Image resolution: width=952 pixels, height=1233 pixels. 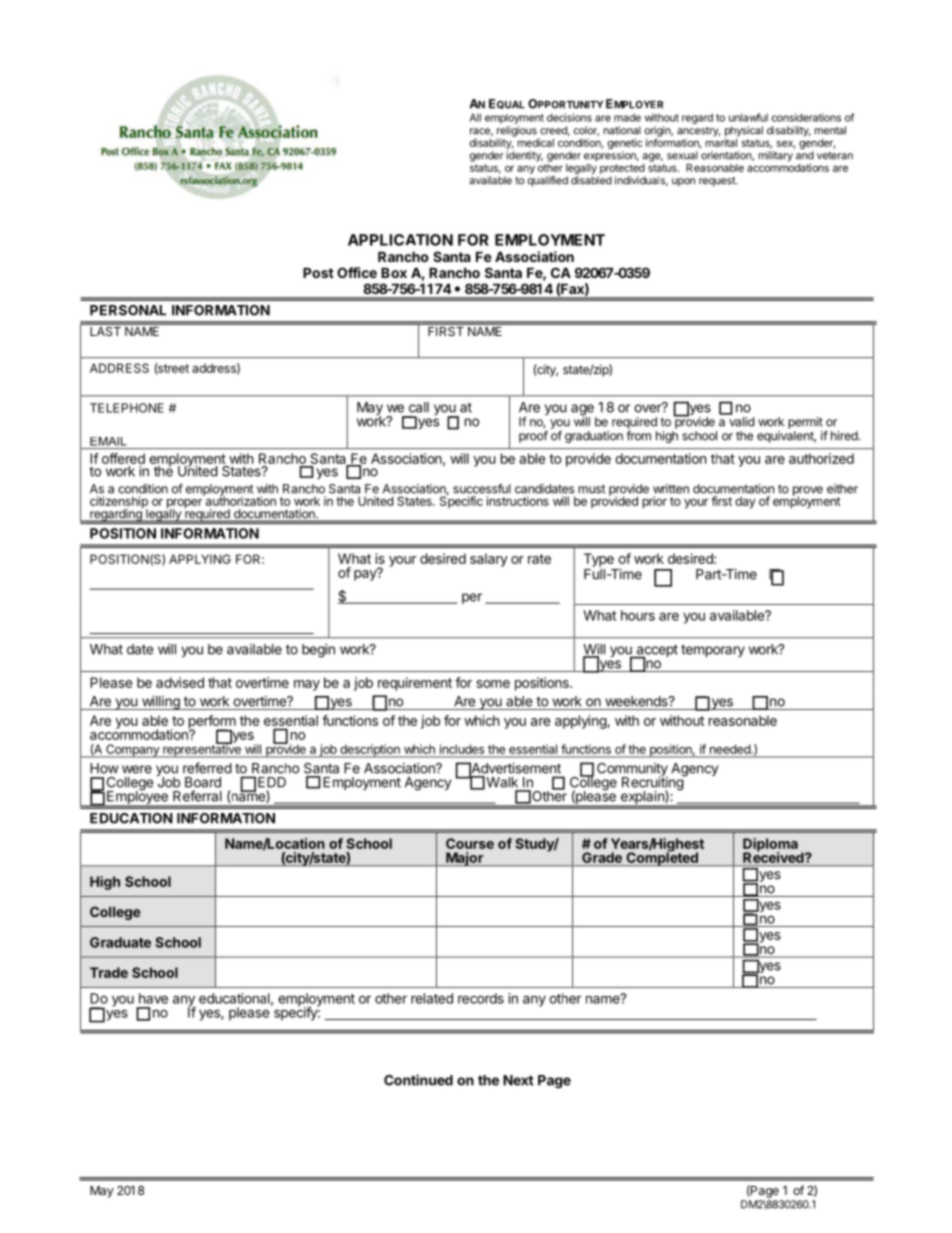 What do you see at coordinates (744, 132) in the screenshot?
I see `physical` at bounding box center [744, 132].
